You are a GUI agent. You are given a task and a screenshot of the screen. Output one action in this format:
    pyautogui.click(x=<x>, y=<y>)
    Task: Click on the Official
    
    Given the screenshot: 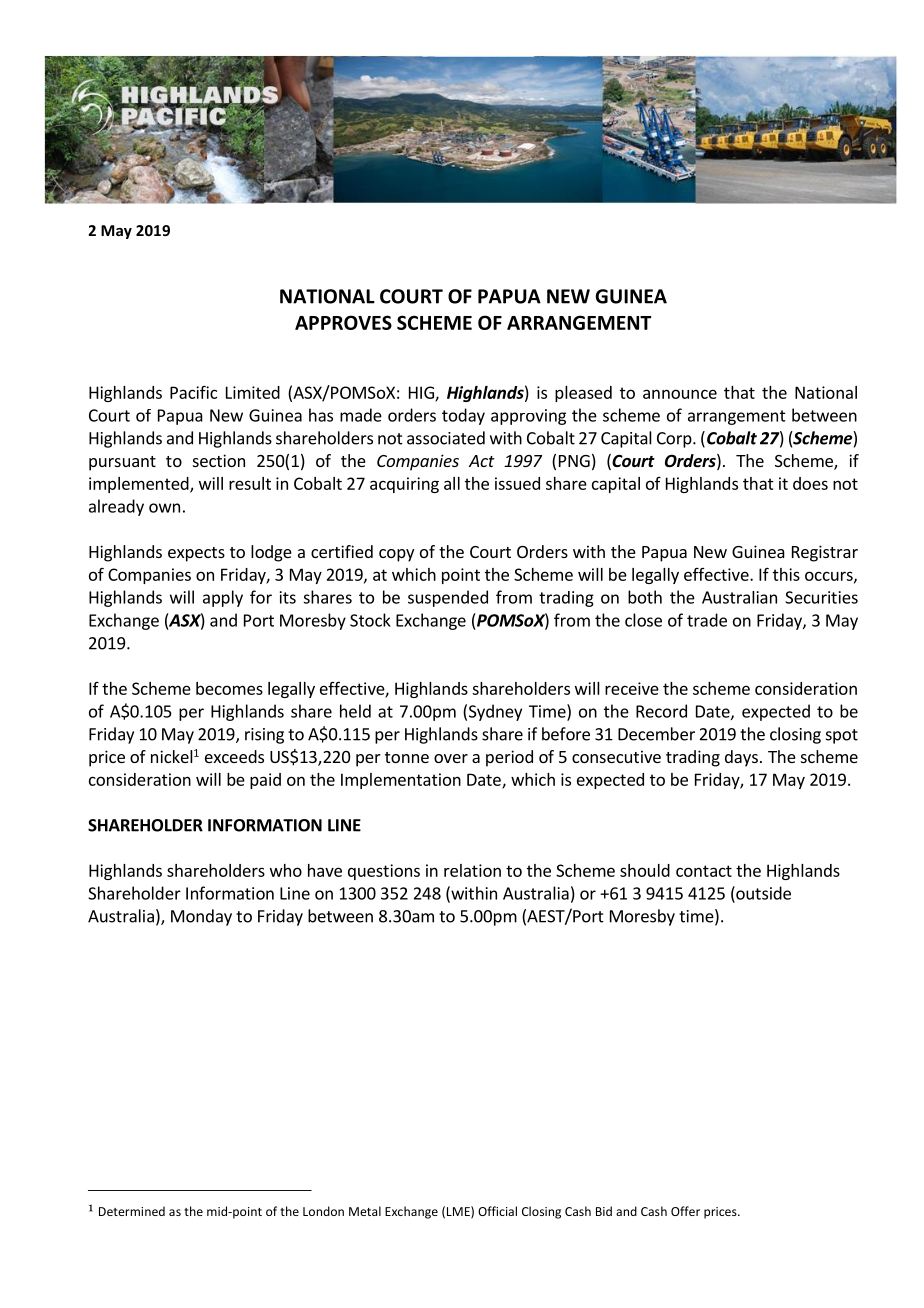 What is the action you would take?
    pyautogui.click(x=497, y=1211)
